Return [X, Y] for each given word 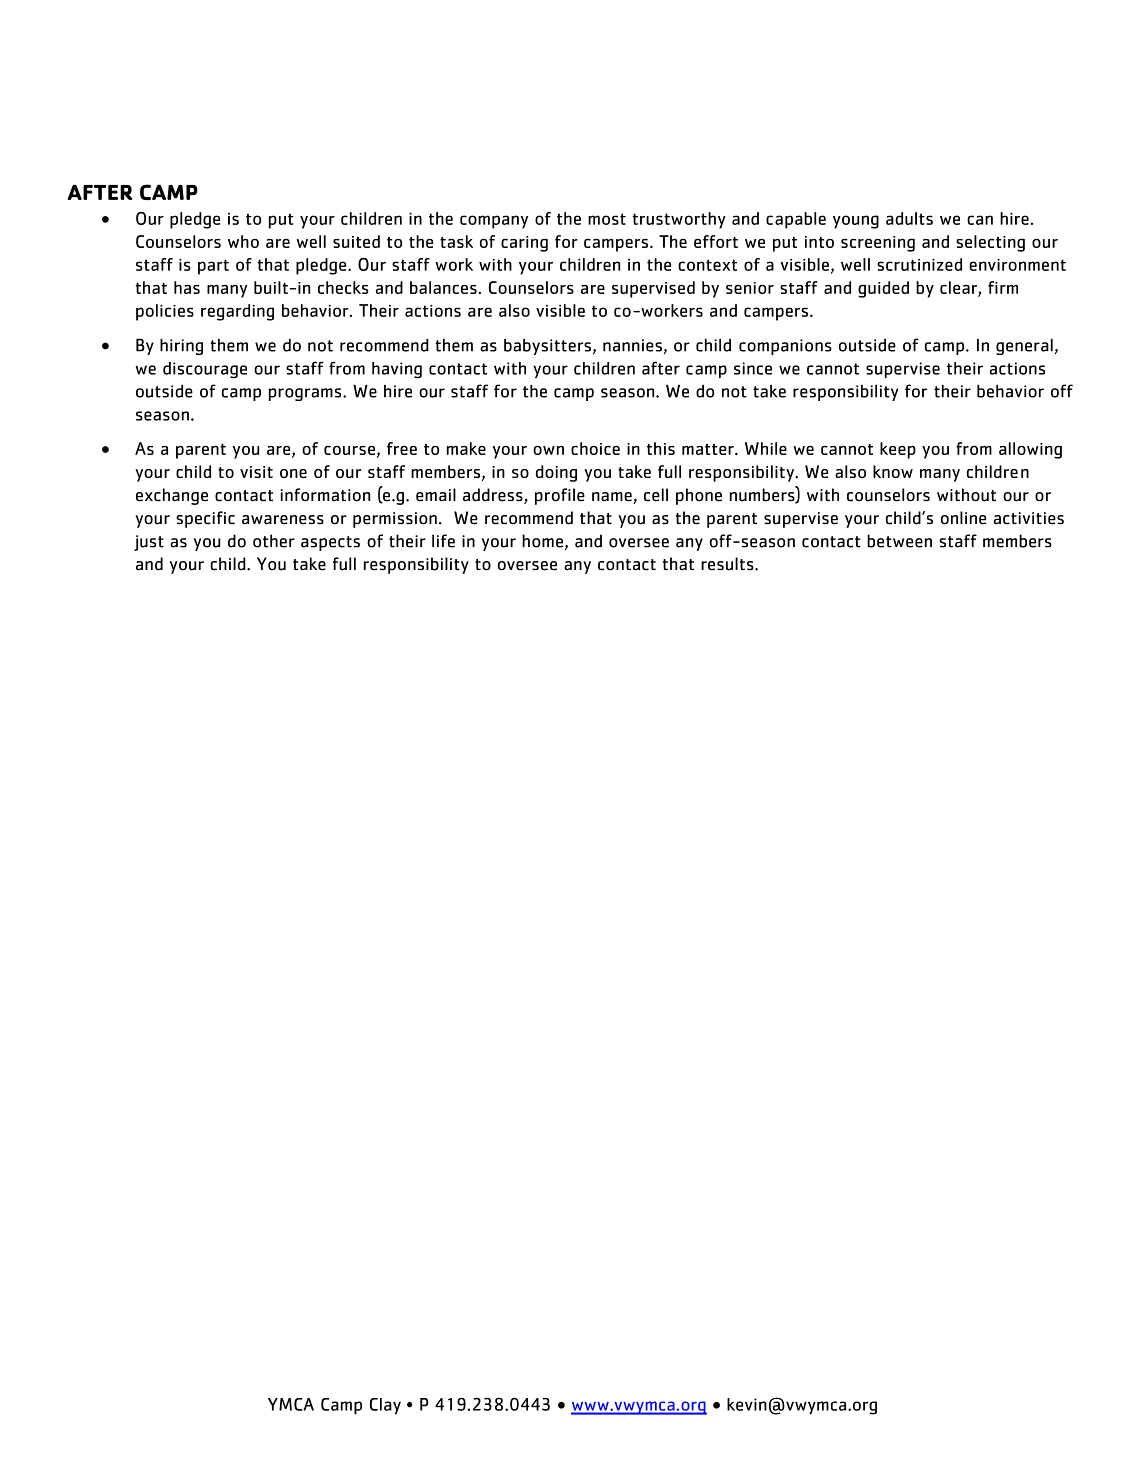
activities [1029, 518]
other [274, 541]
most [607, 219]
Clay [385, 1406]
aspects [330, 543]
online [963, 518]
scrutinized [919, 264]
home [542, 541]
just [149, 543]
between [899, 541]
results [728, 564]
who [243, 241]
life [443, 541]
